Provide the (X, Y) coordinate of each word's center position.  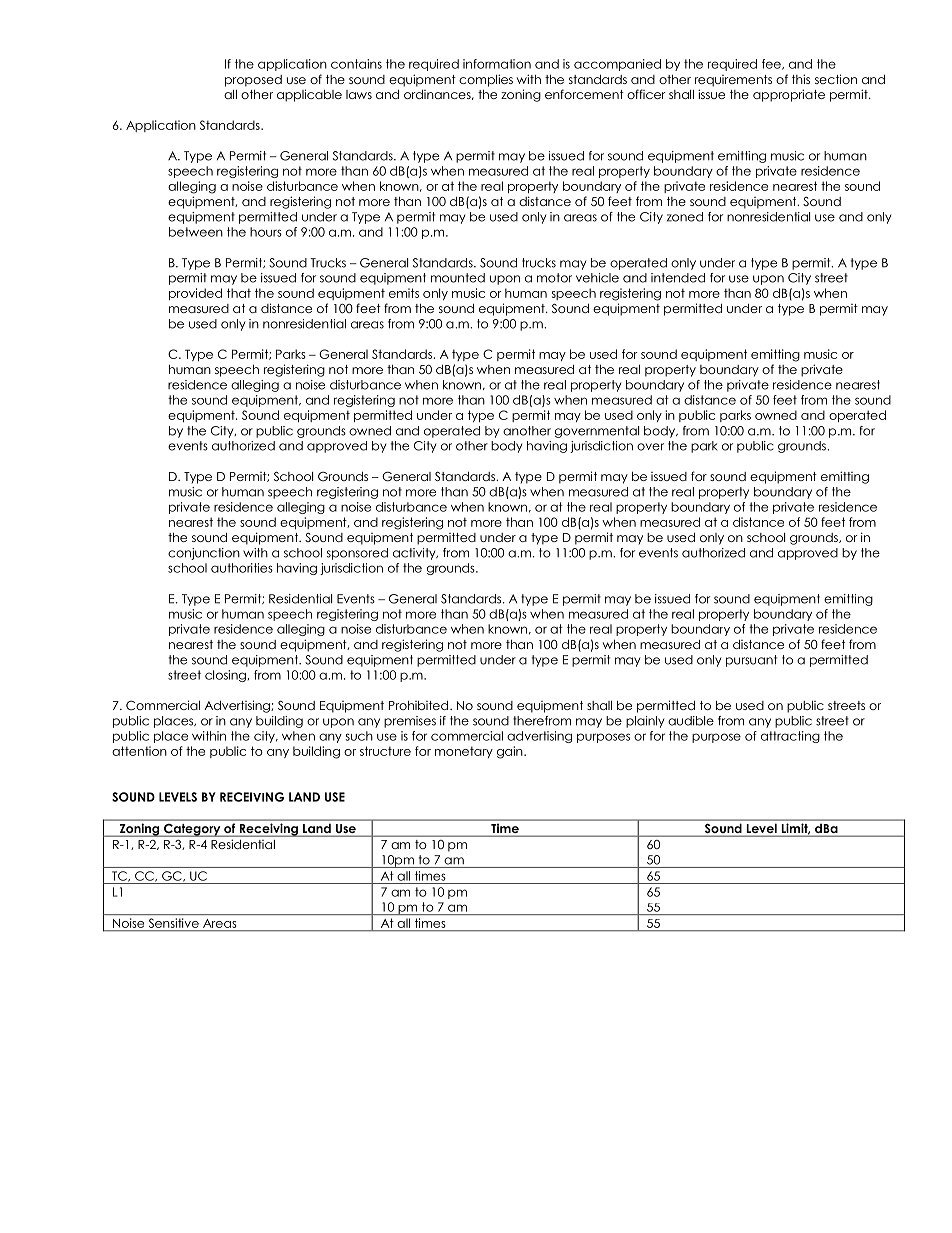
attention (139, 751)
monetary (464, 752)
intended (678, 278)
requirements (733, 81)
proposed (253, 81)
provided (195, 294)
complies (486, 80)
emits (404, 293)
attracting (790, 737)
